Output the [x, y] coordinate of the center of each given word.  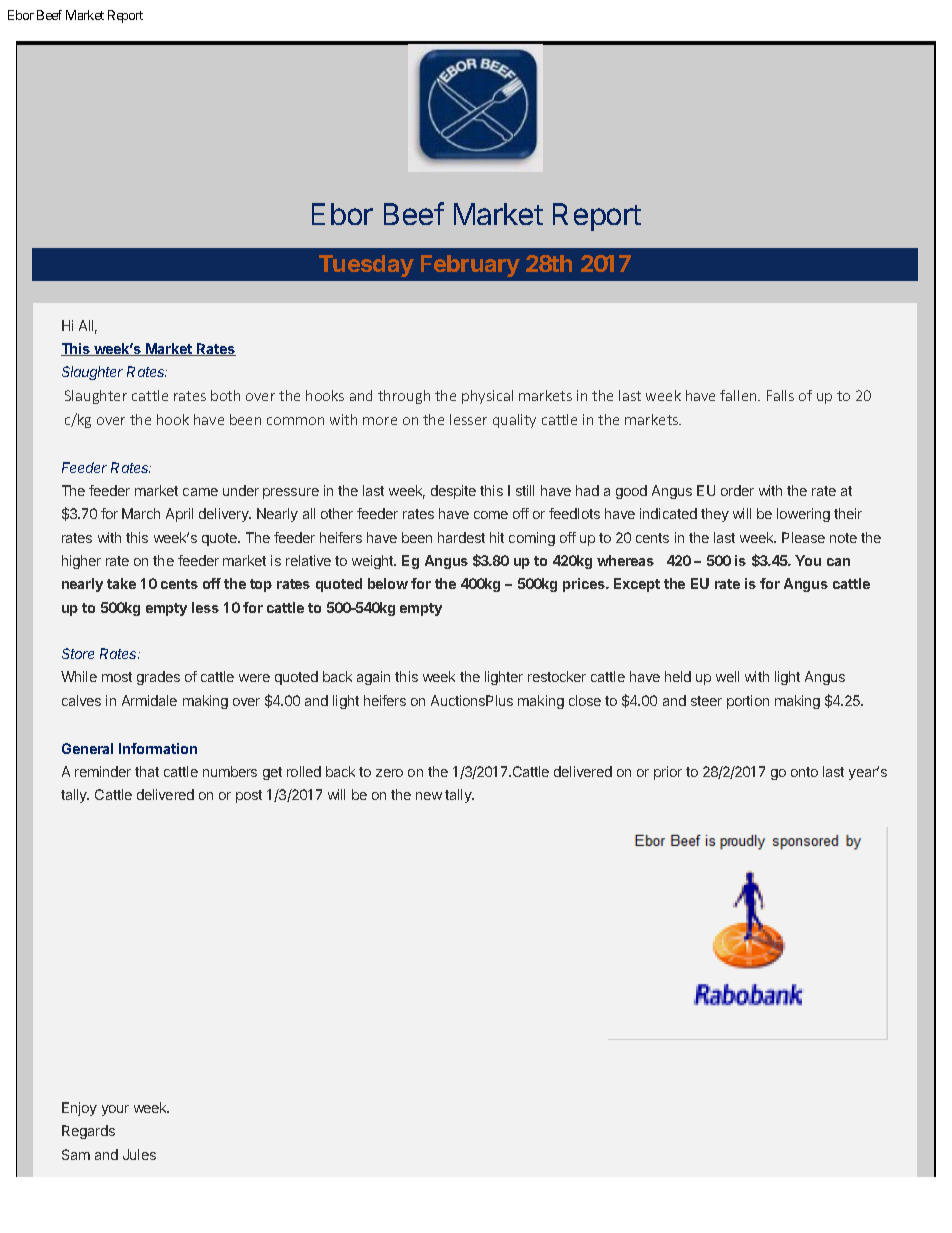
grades [158, 678]
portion [748, 702]
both [225, 395]
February [470, 266]
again [373, 678]
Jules [139, 1154]
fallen [739, 395]
